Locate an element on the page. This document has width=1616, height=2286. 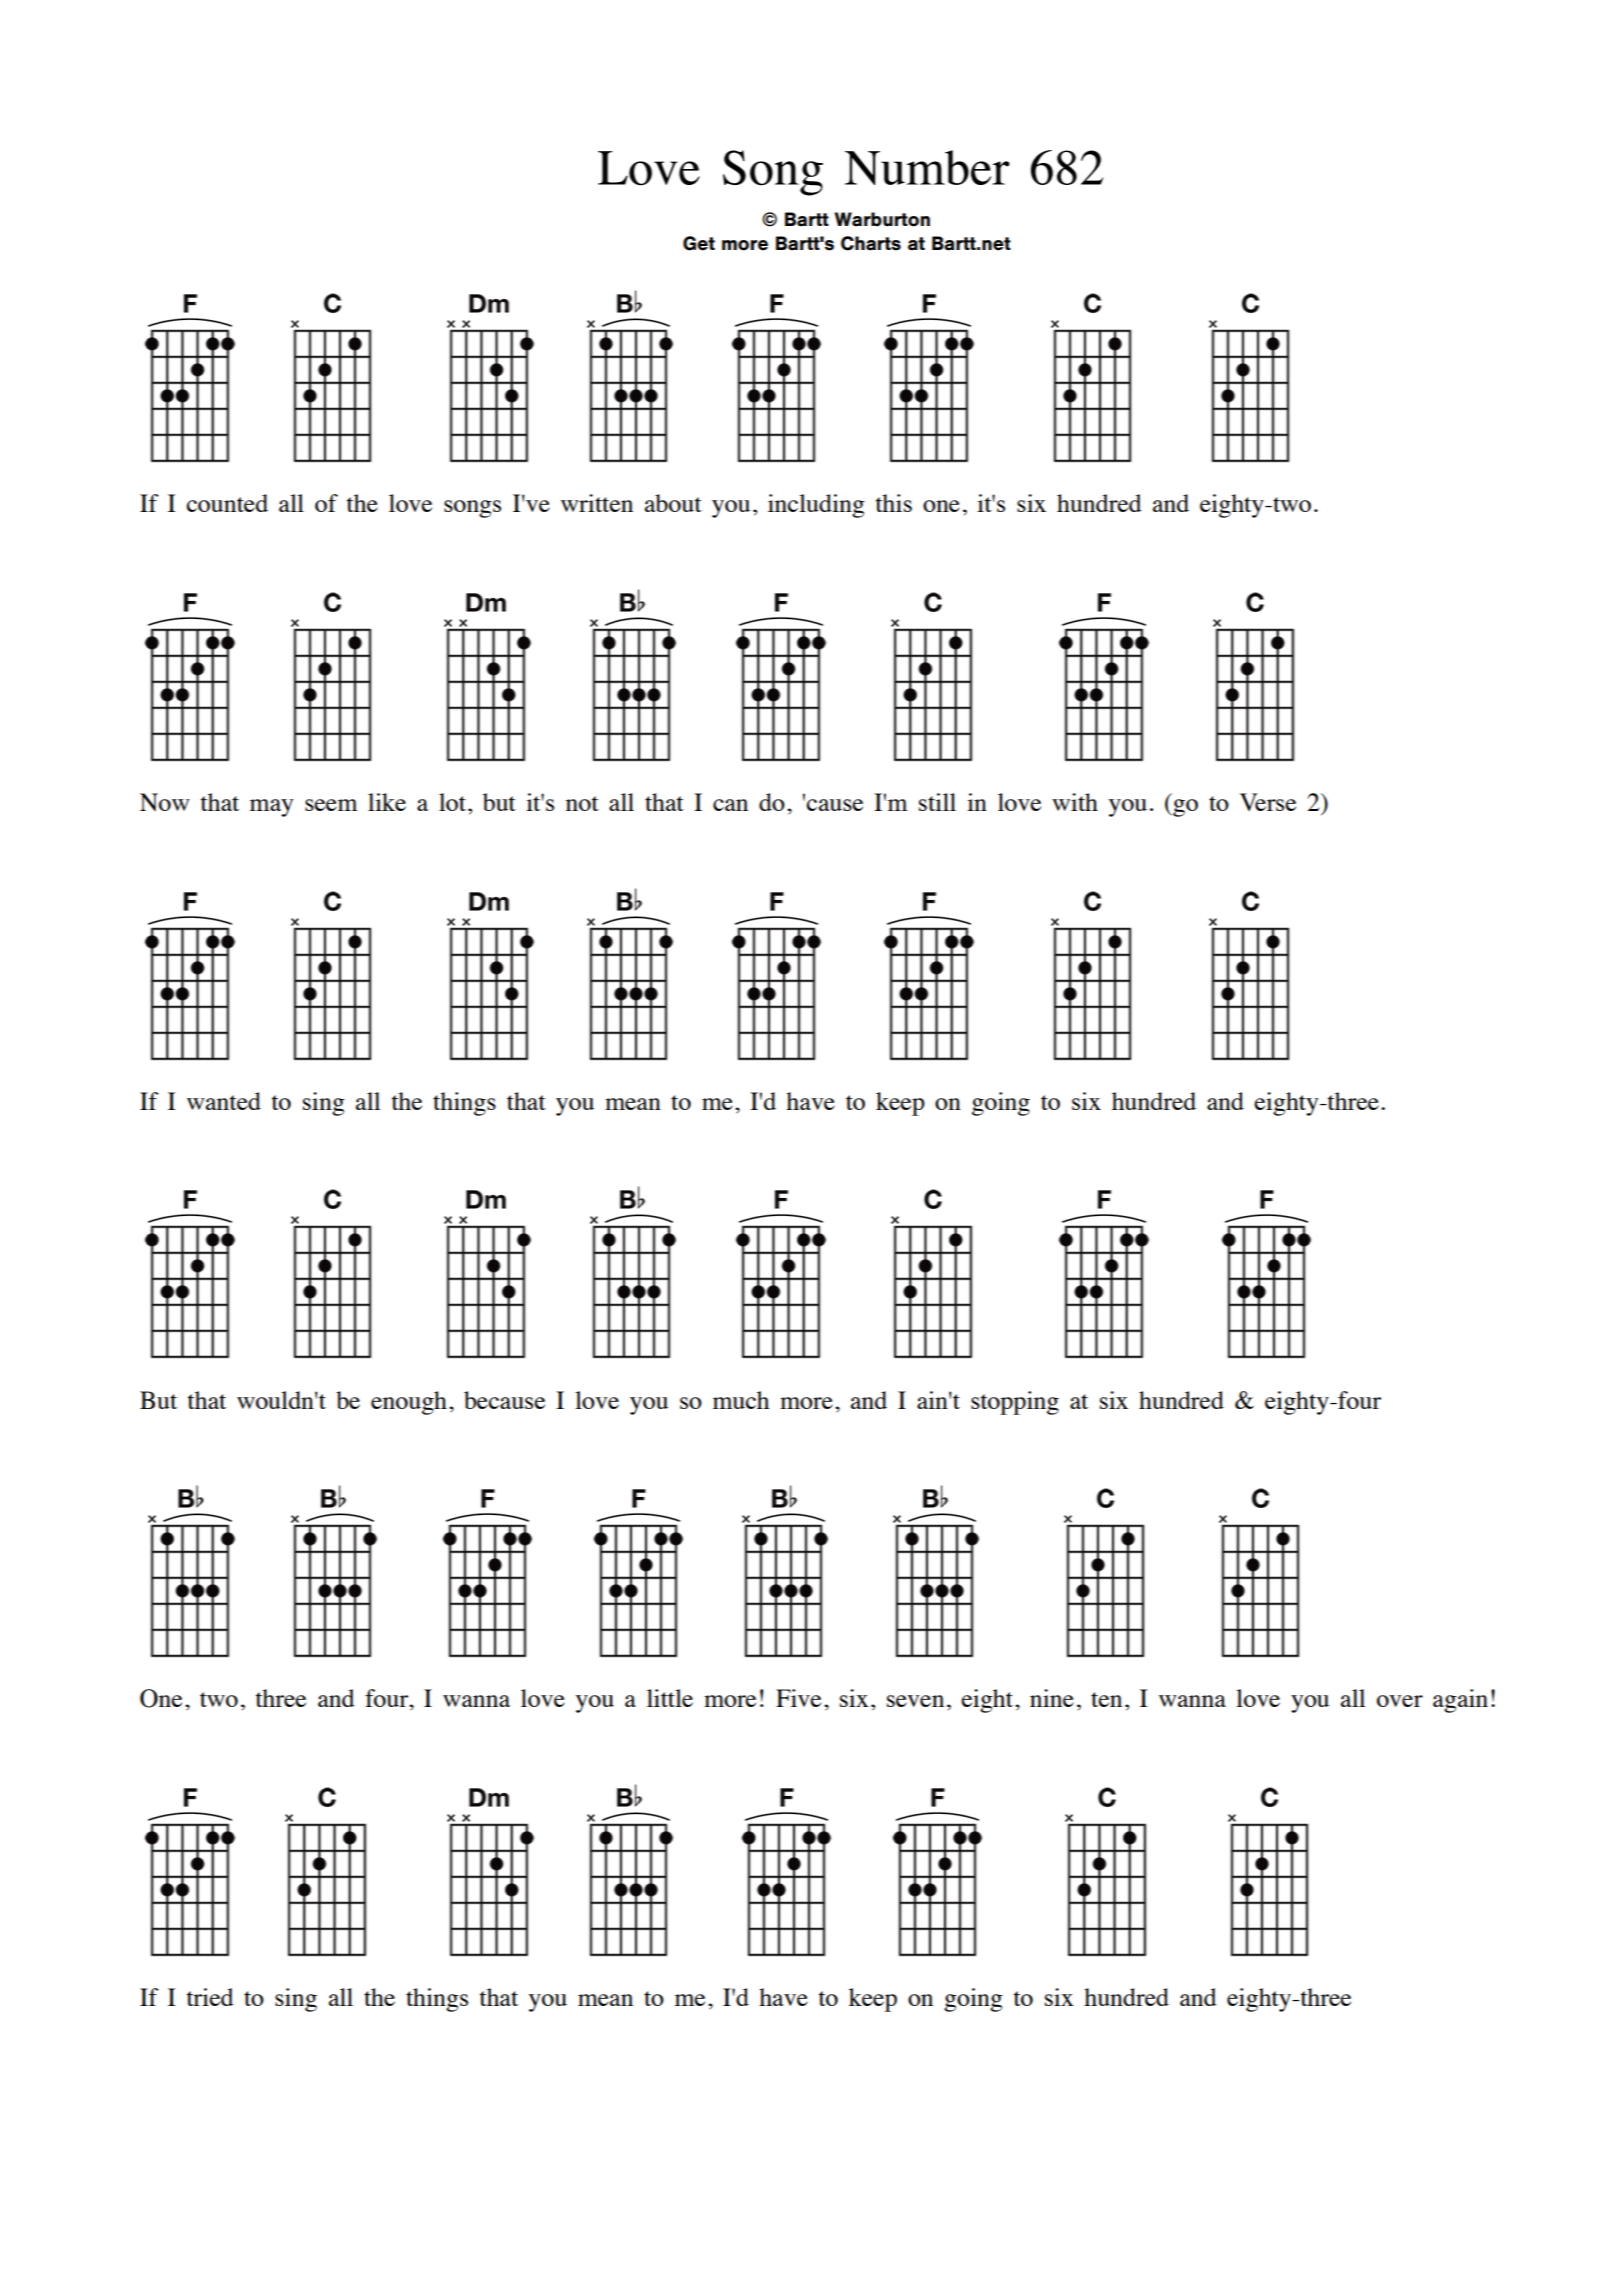
much is located at coordinates (741, 1400).
